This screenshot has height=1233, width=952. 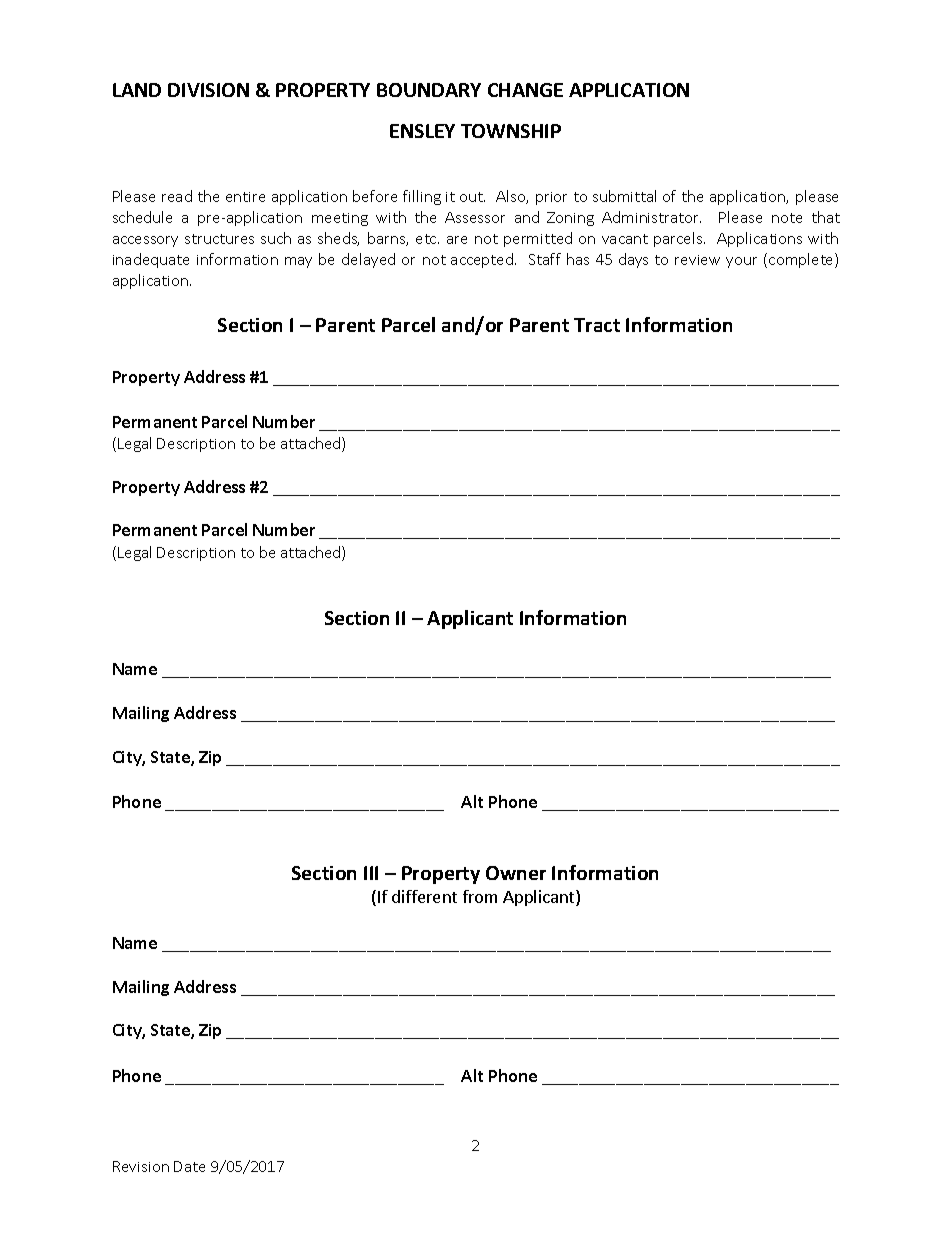 I want to click on note, so click(x=787, y=218).
